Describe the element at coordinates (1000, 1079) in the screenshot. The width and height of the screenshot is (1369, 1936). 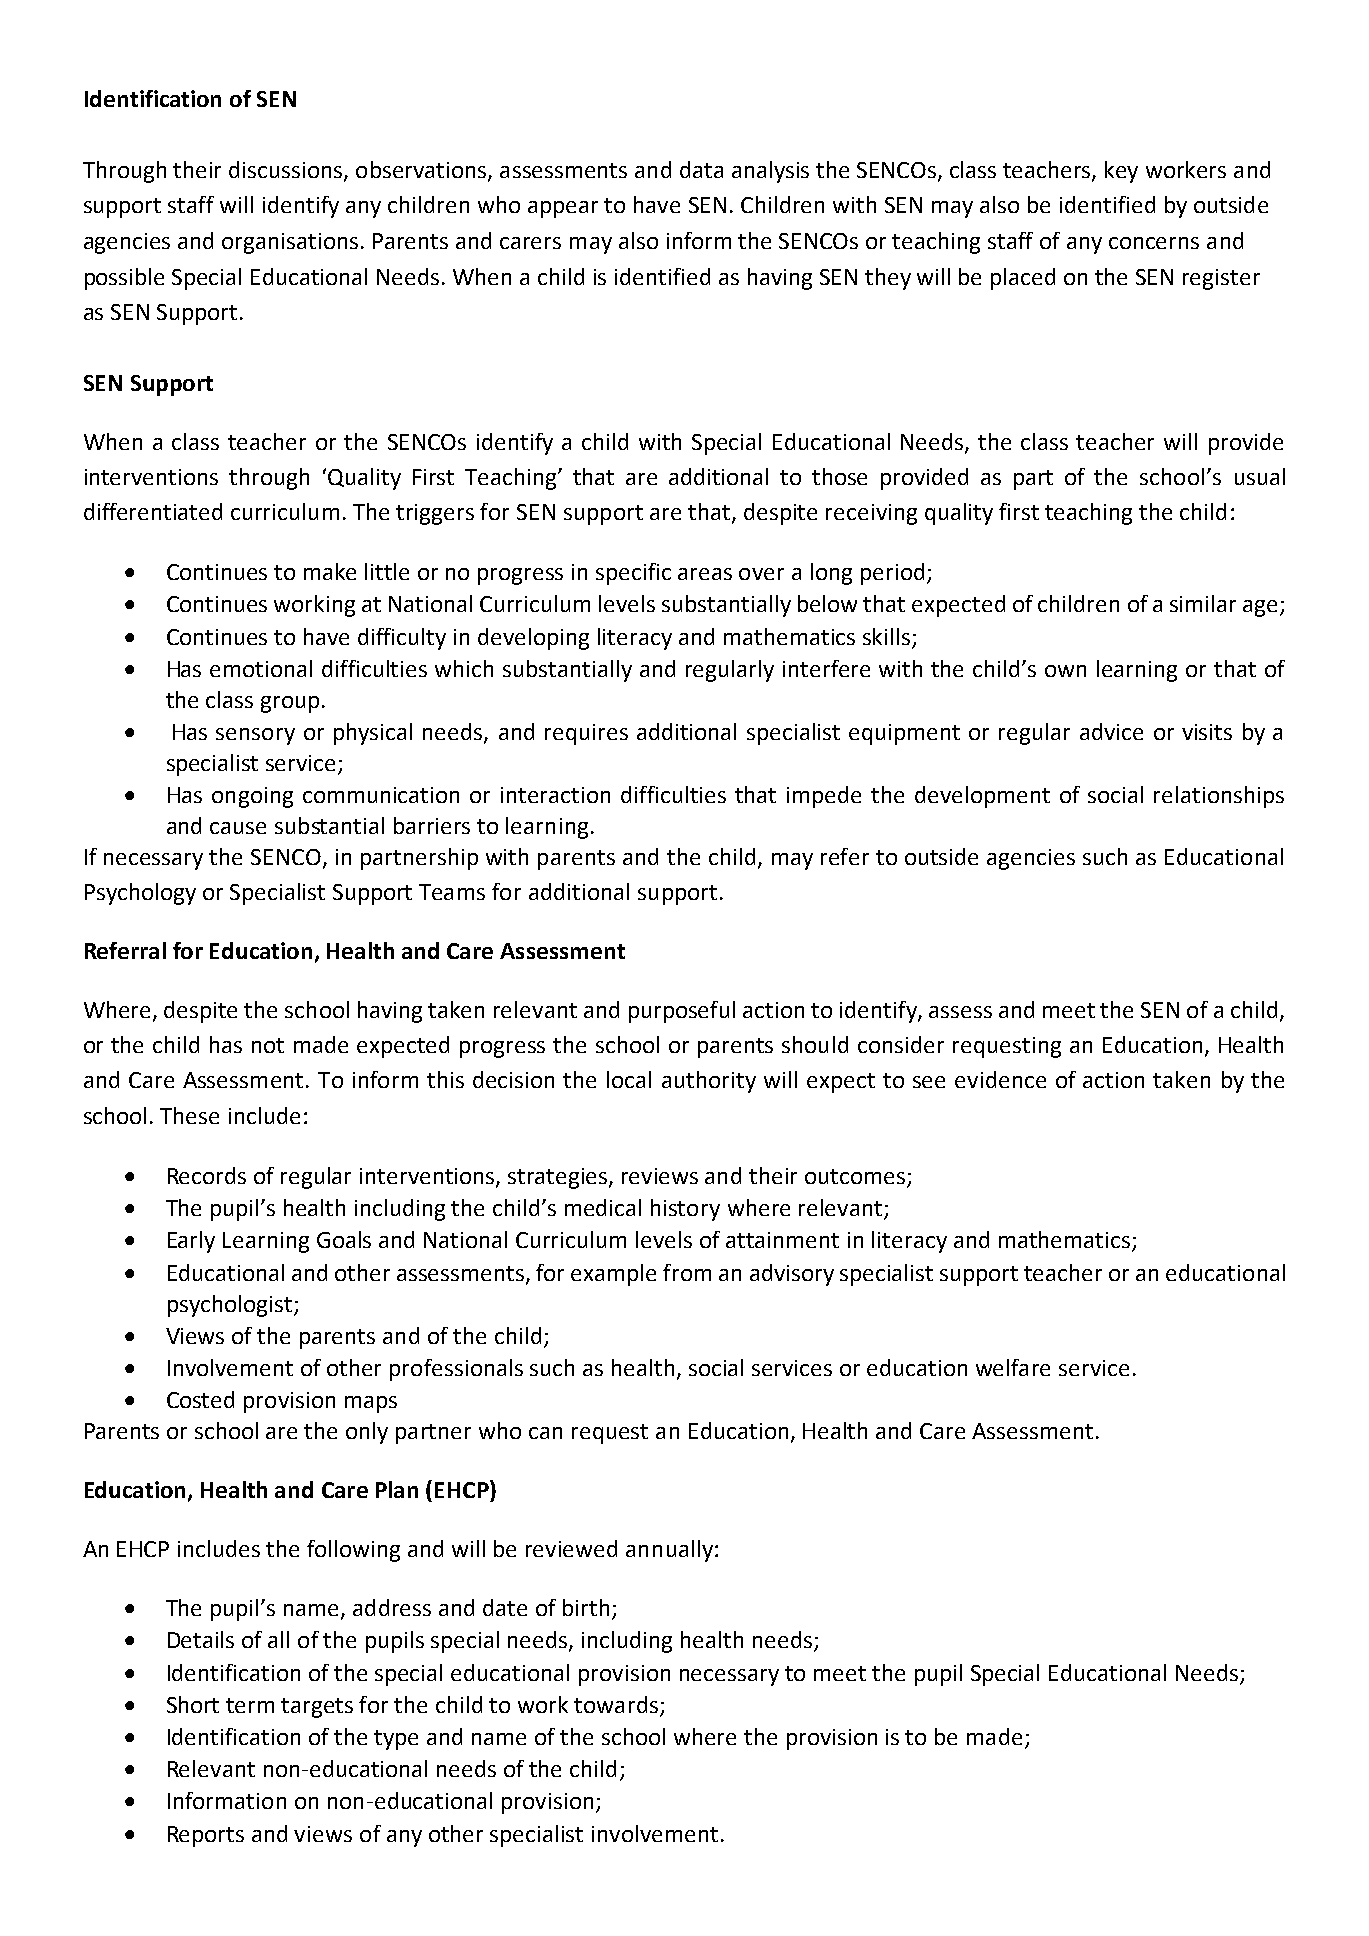
I see `evidence` at that location.
